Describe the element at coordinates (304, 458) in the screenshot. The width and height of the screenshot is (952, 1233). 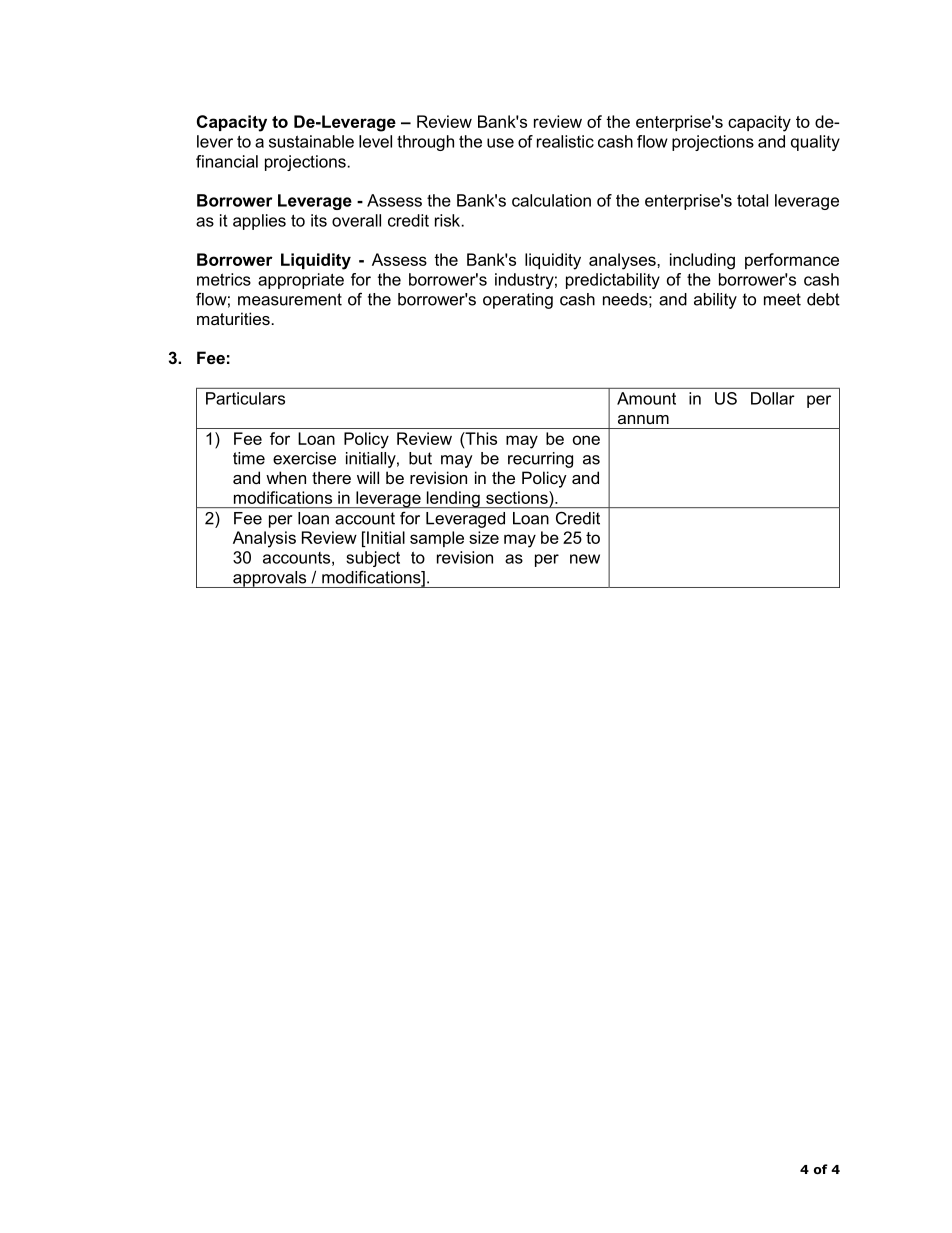
I see `exercise` at that location.
